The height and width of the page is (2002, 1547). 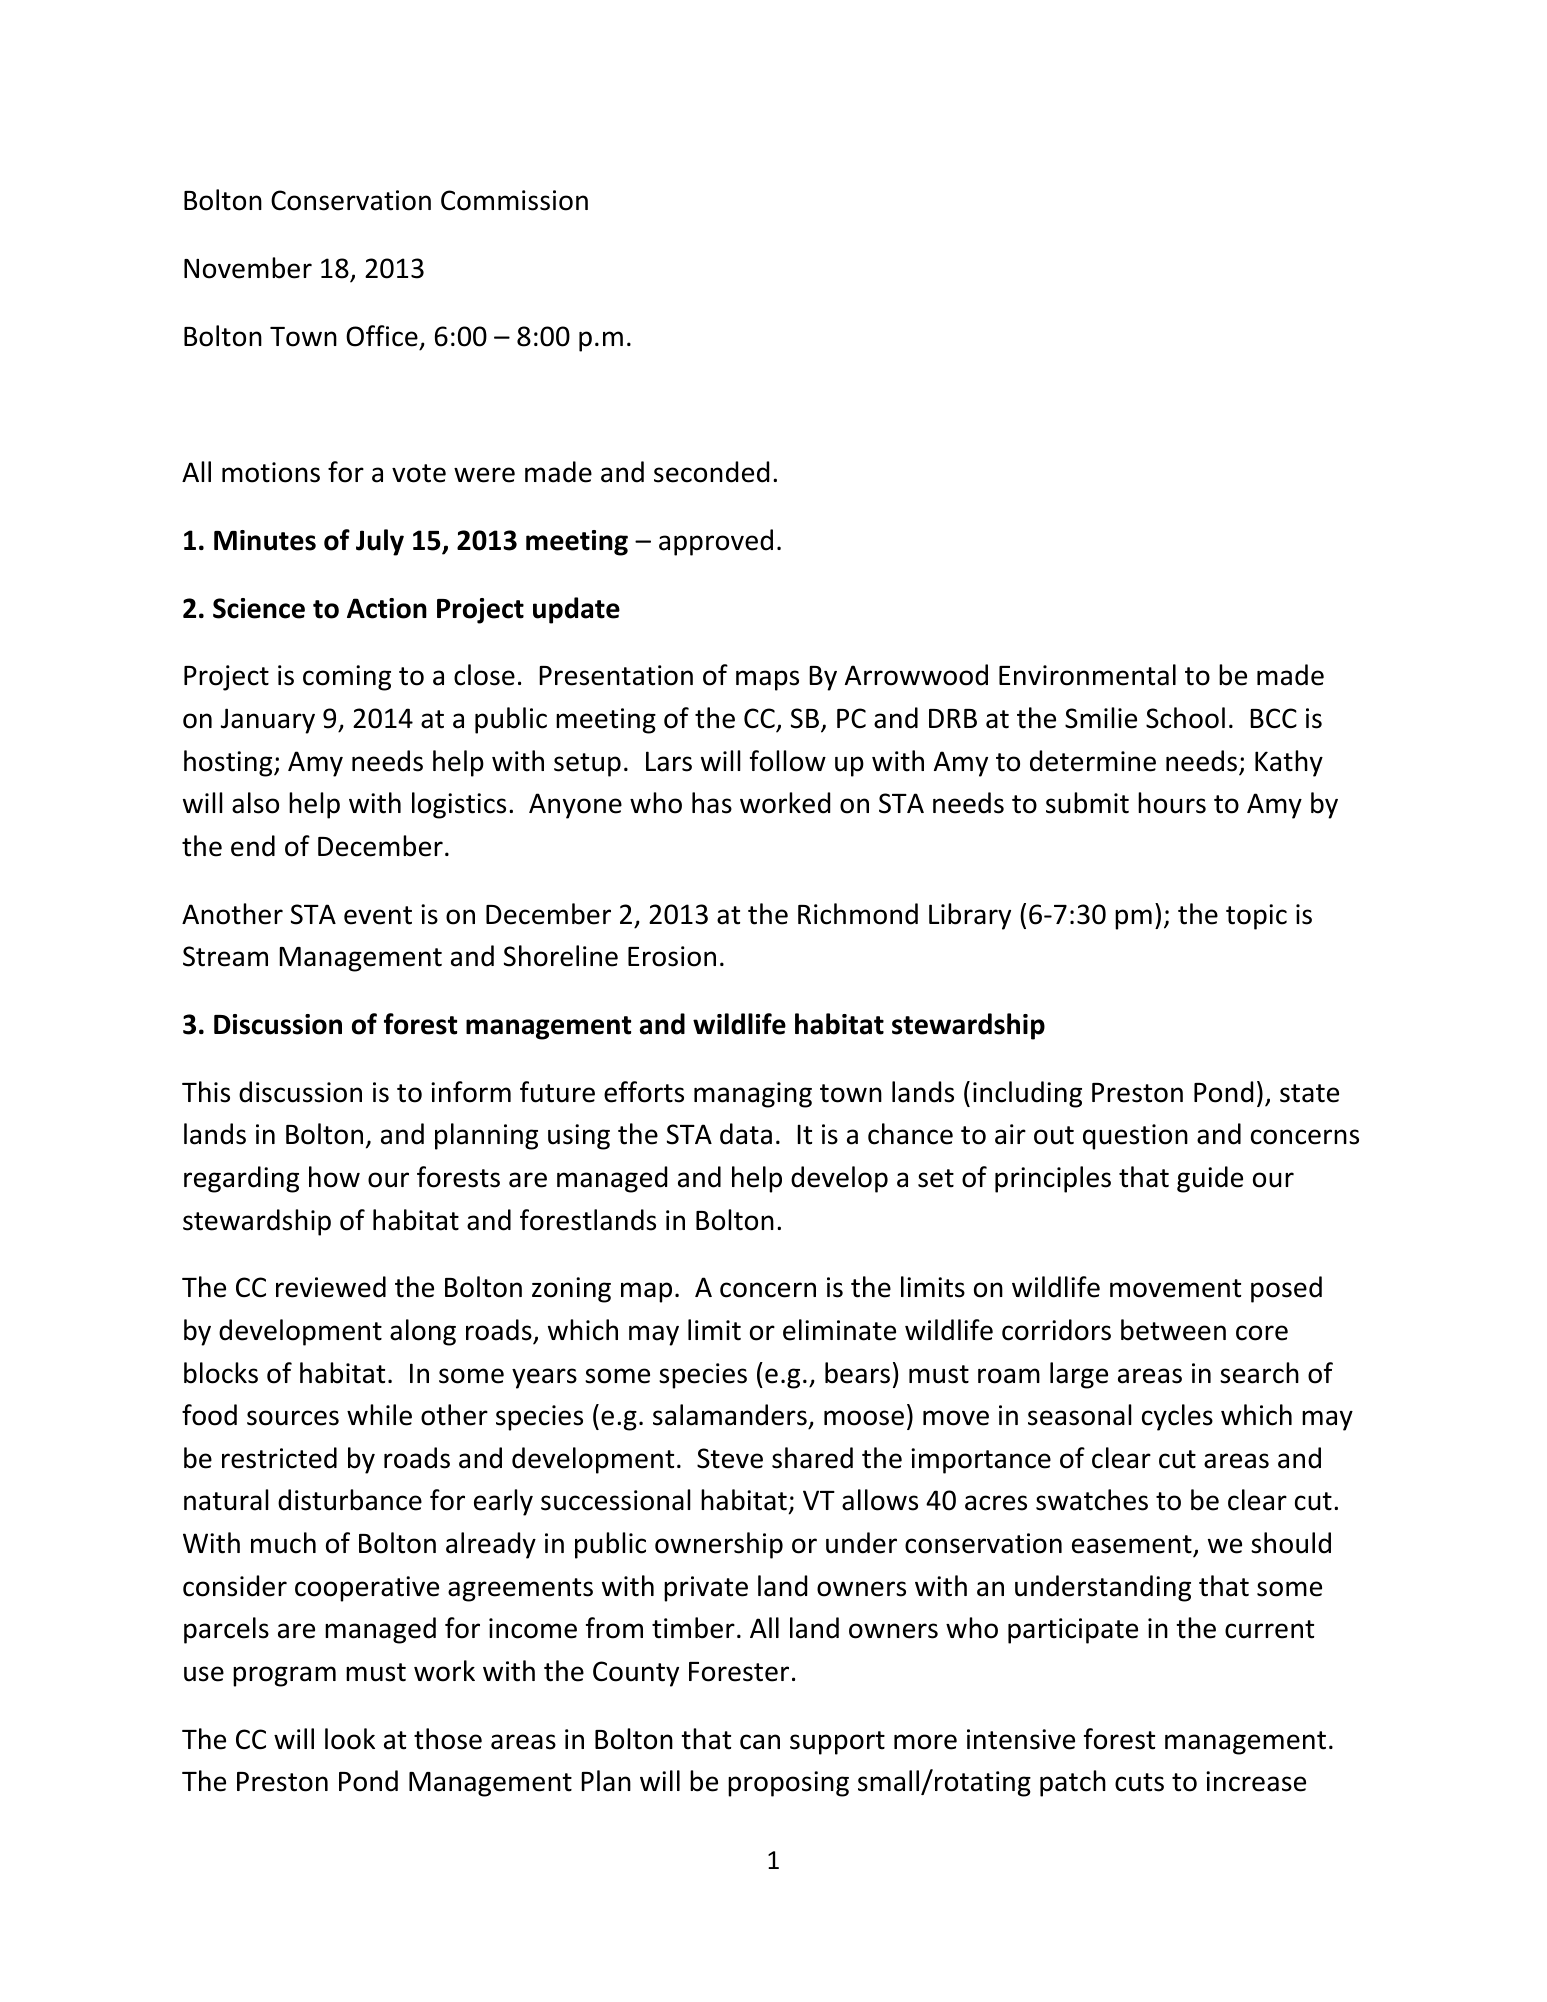 I want to click on November, so click(x=248, y=268).
